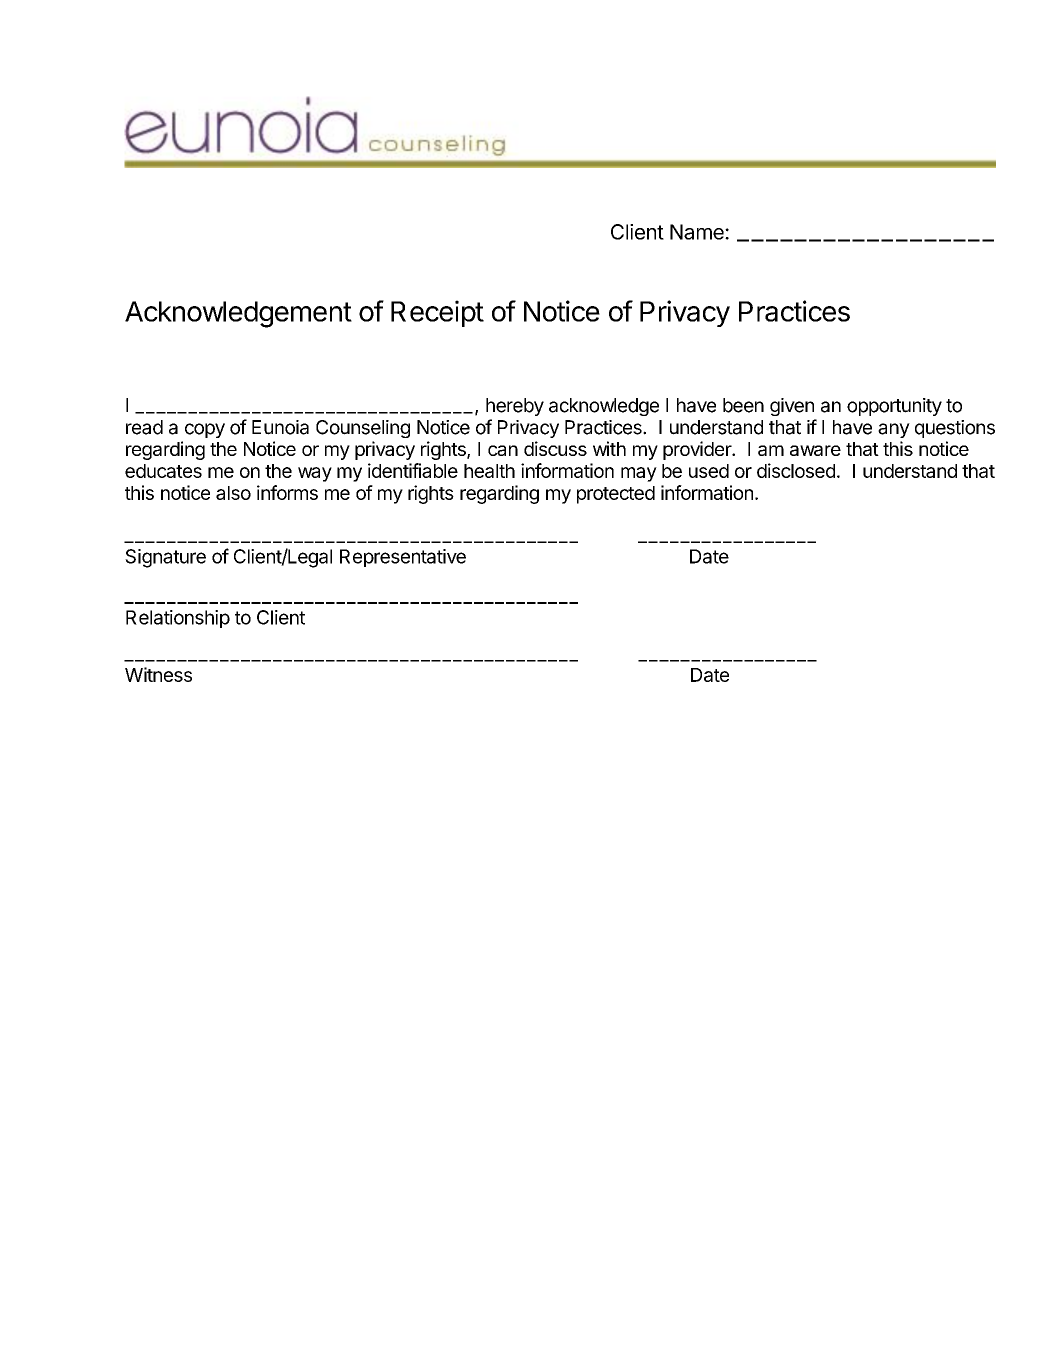 The width and height of the screenshot is (1059, 1370). Describe the element at coordinates (403, 558) in the screenshot. I see `Representative` at that location.
